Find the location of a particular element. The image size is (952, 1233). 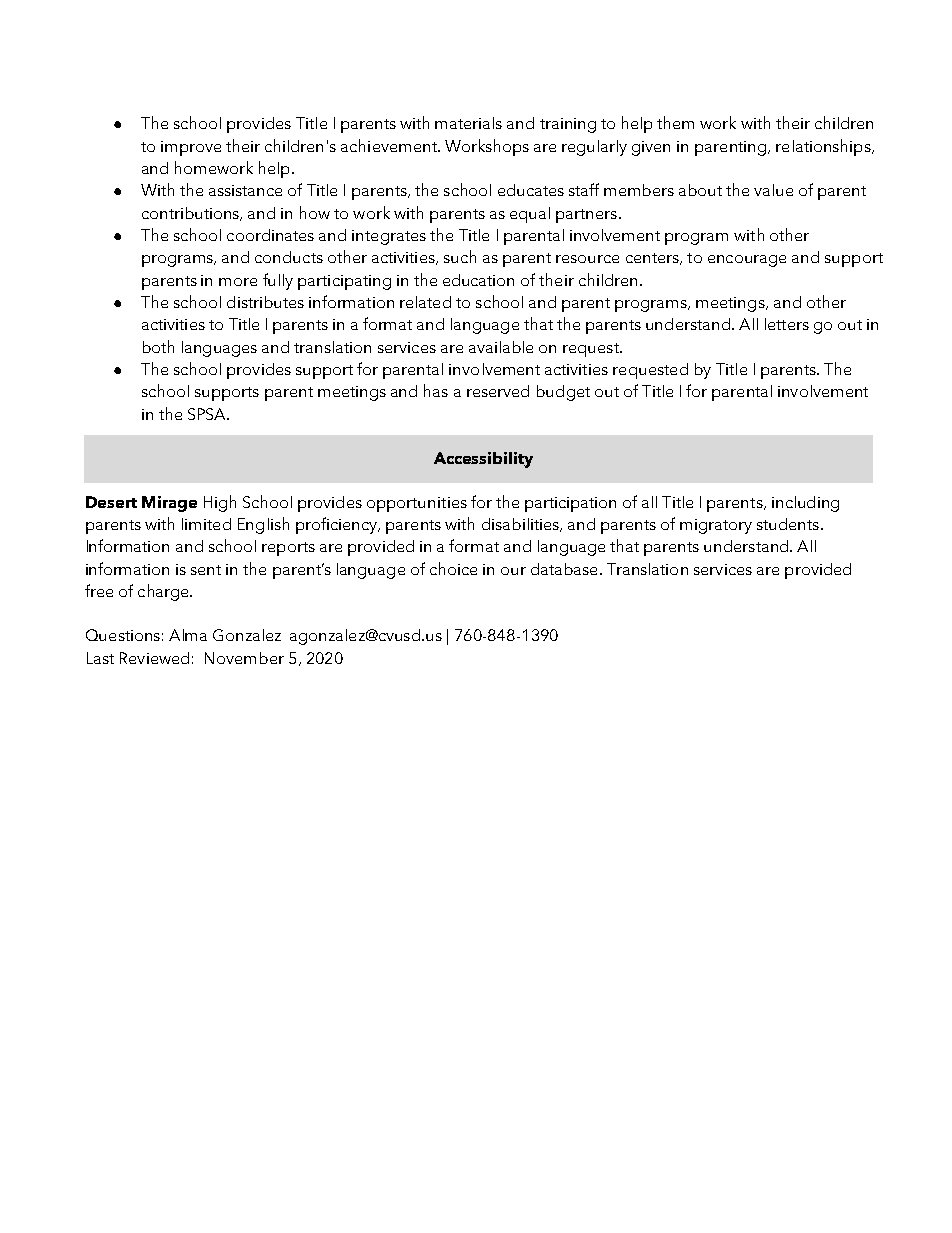

improve is located at coordinates (191, 148).
